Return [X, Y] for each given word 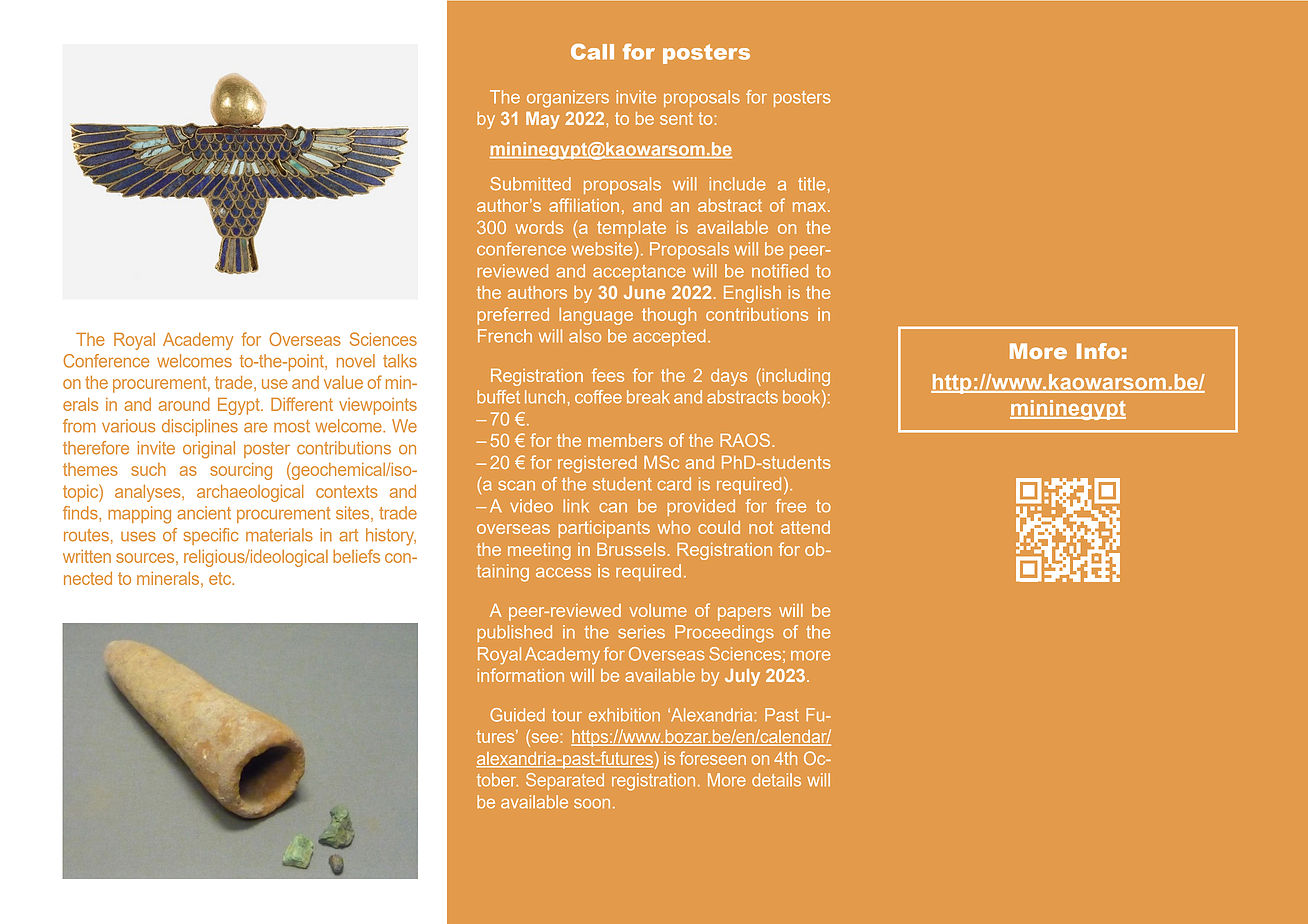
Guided [517, 715]
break [648, 397]
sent [676, 118]
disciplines [200, 427]
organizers [568, 99]
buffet [498, 397]
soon [592, 804]
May [543, 120]
